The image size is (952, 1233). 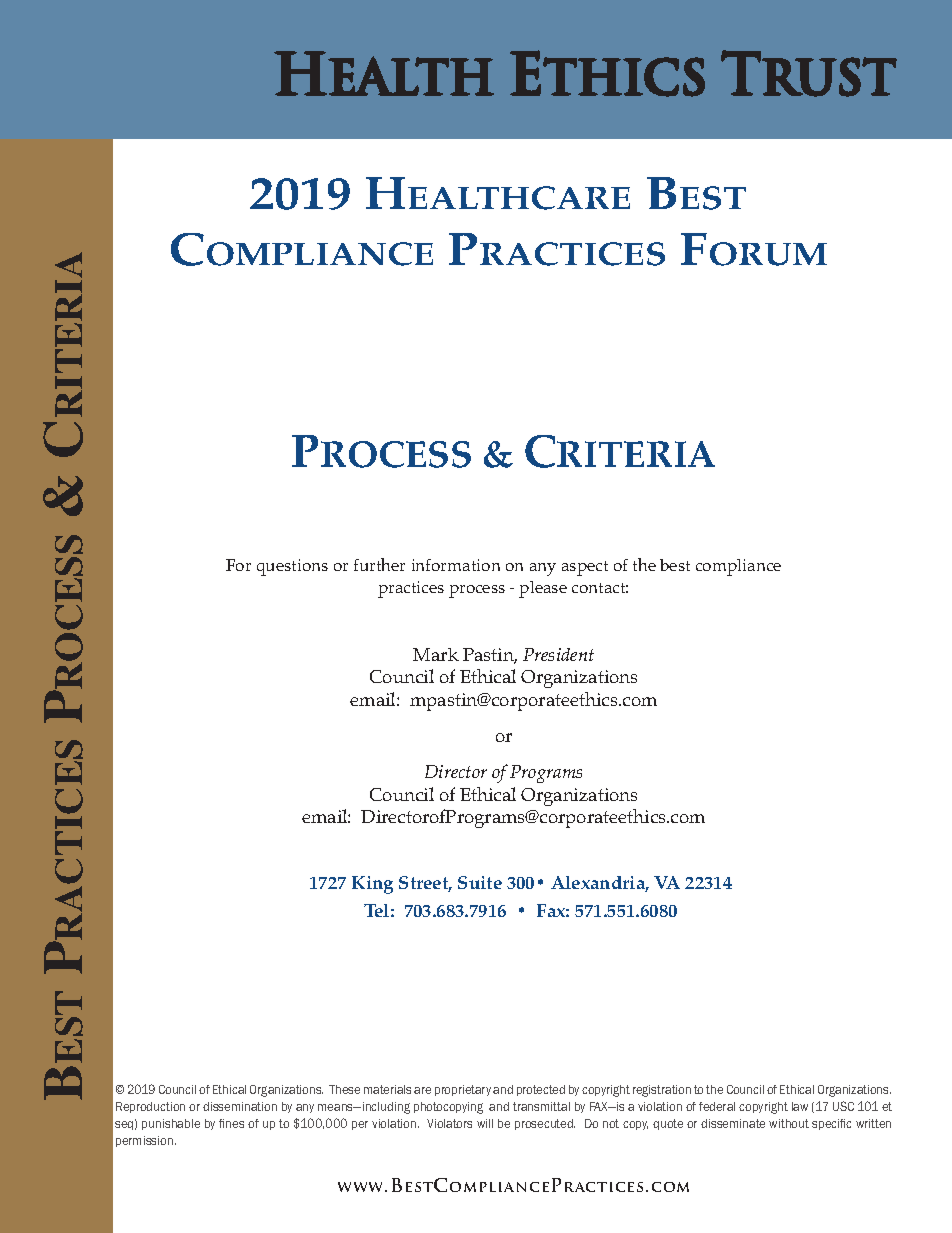 I want to click on King, so click(x=372, y=885).
